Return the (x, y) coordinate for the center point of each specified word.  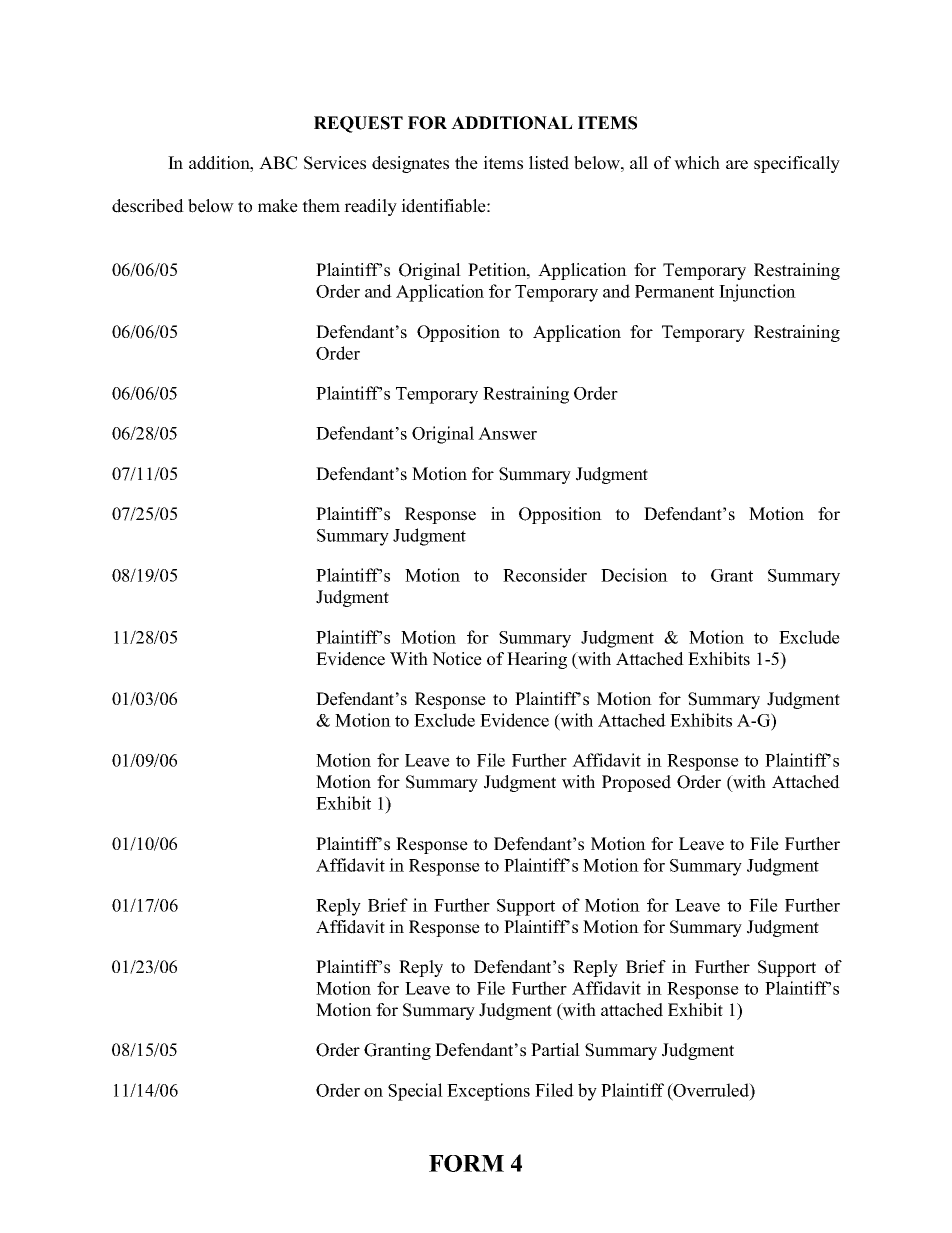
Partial (555, 1049)
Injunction (757, 293)
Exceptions (488, 1092)
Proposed (636, 783)
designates (410, 164)
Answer (507, 433)
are (737, 165)
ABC (278, 163)
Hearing (537, 660)
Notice (457, 659)
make (278, 206)
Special (415, 1092)
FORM (466, 1163)
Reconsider (545, 575)
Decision (634, 575)
